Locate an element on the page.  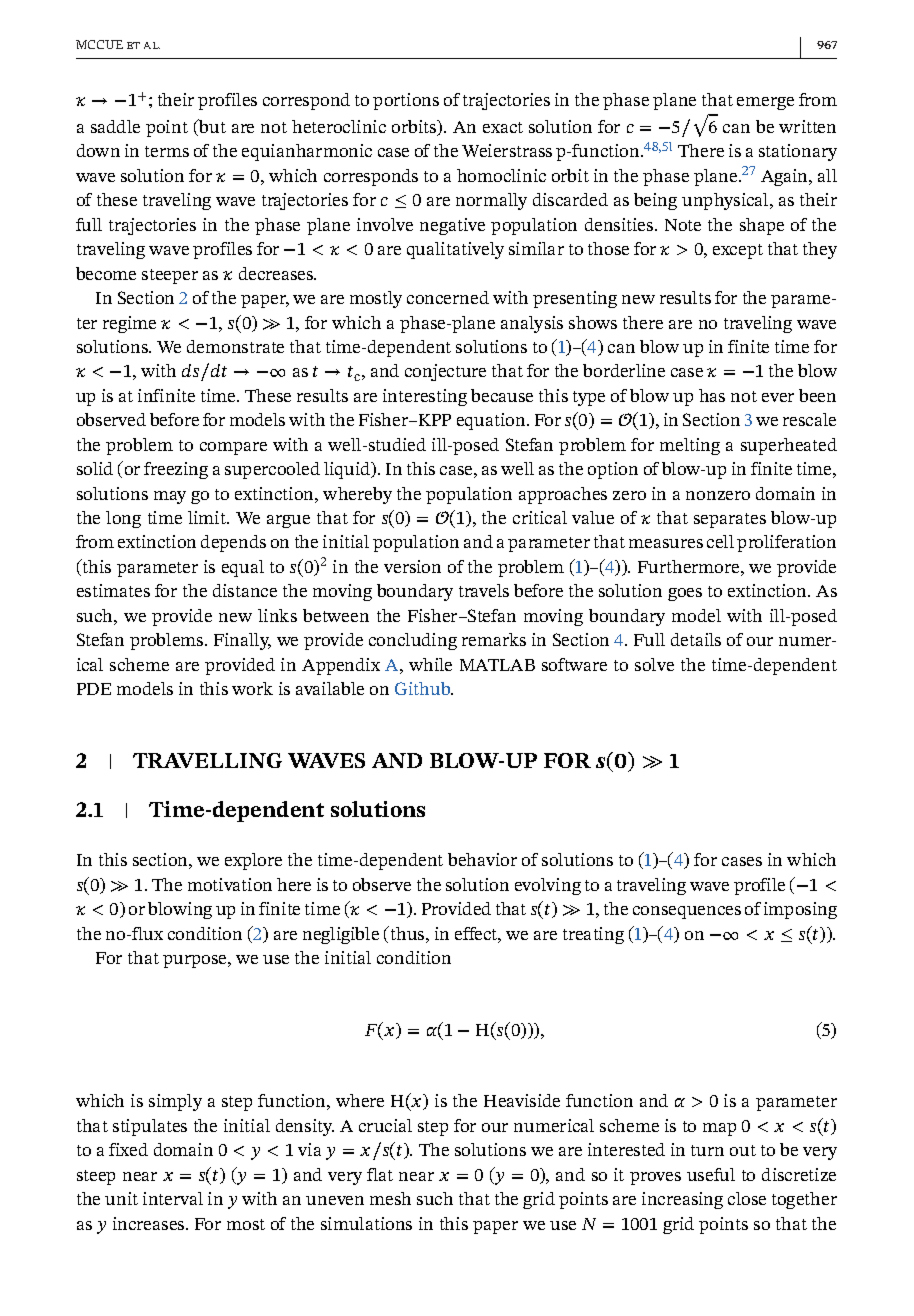
behavior is located at coordinates (482, 859).
